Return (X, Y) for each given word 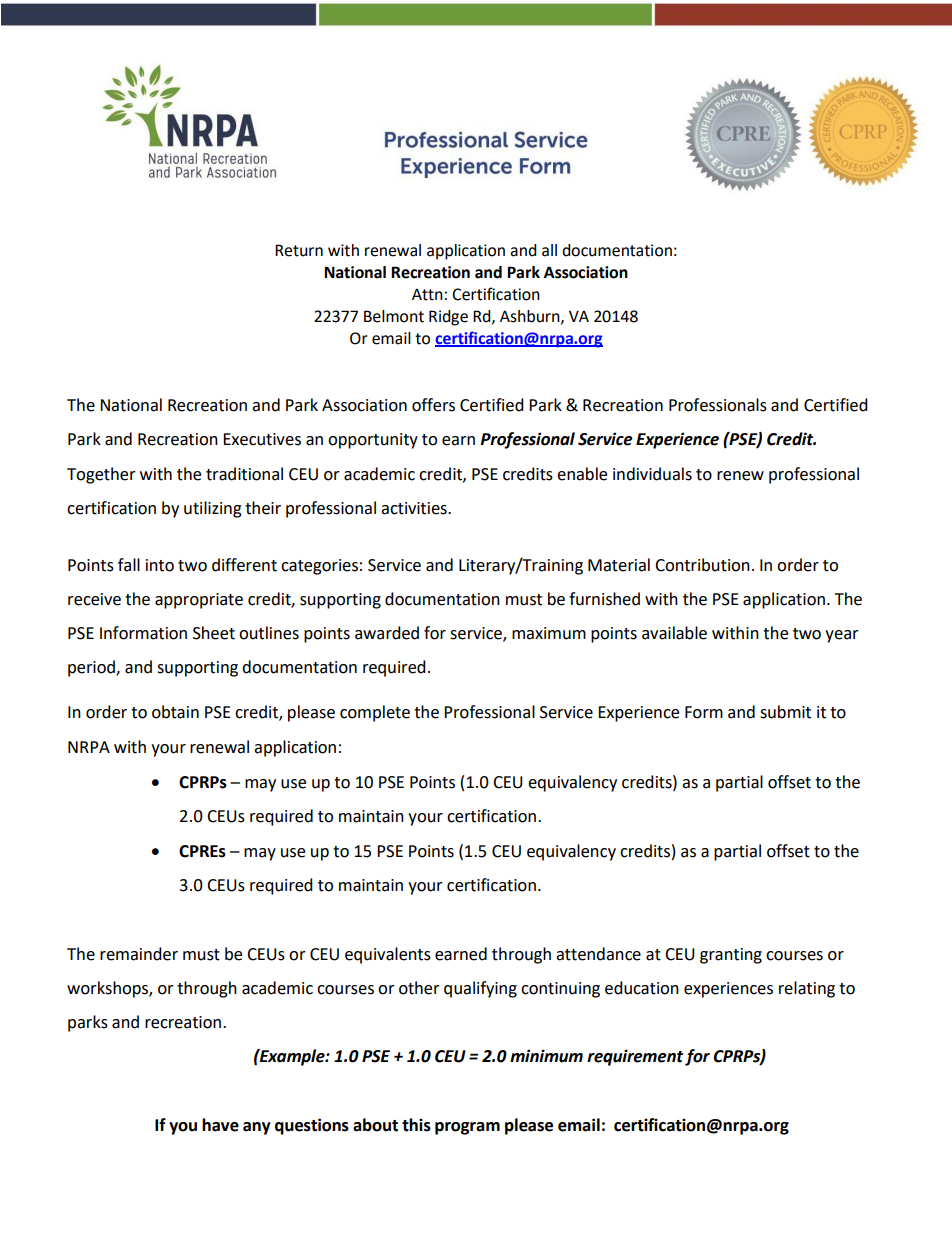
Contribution (702, 565)
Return (299, 250)
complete (375, 713)
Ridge (448, 318)
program (467, 1128)
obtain (175, 712)
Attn (427, 294)
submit (785, 712)
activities (415, 508)
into (160, 565)
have (220, 1125)
